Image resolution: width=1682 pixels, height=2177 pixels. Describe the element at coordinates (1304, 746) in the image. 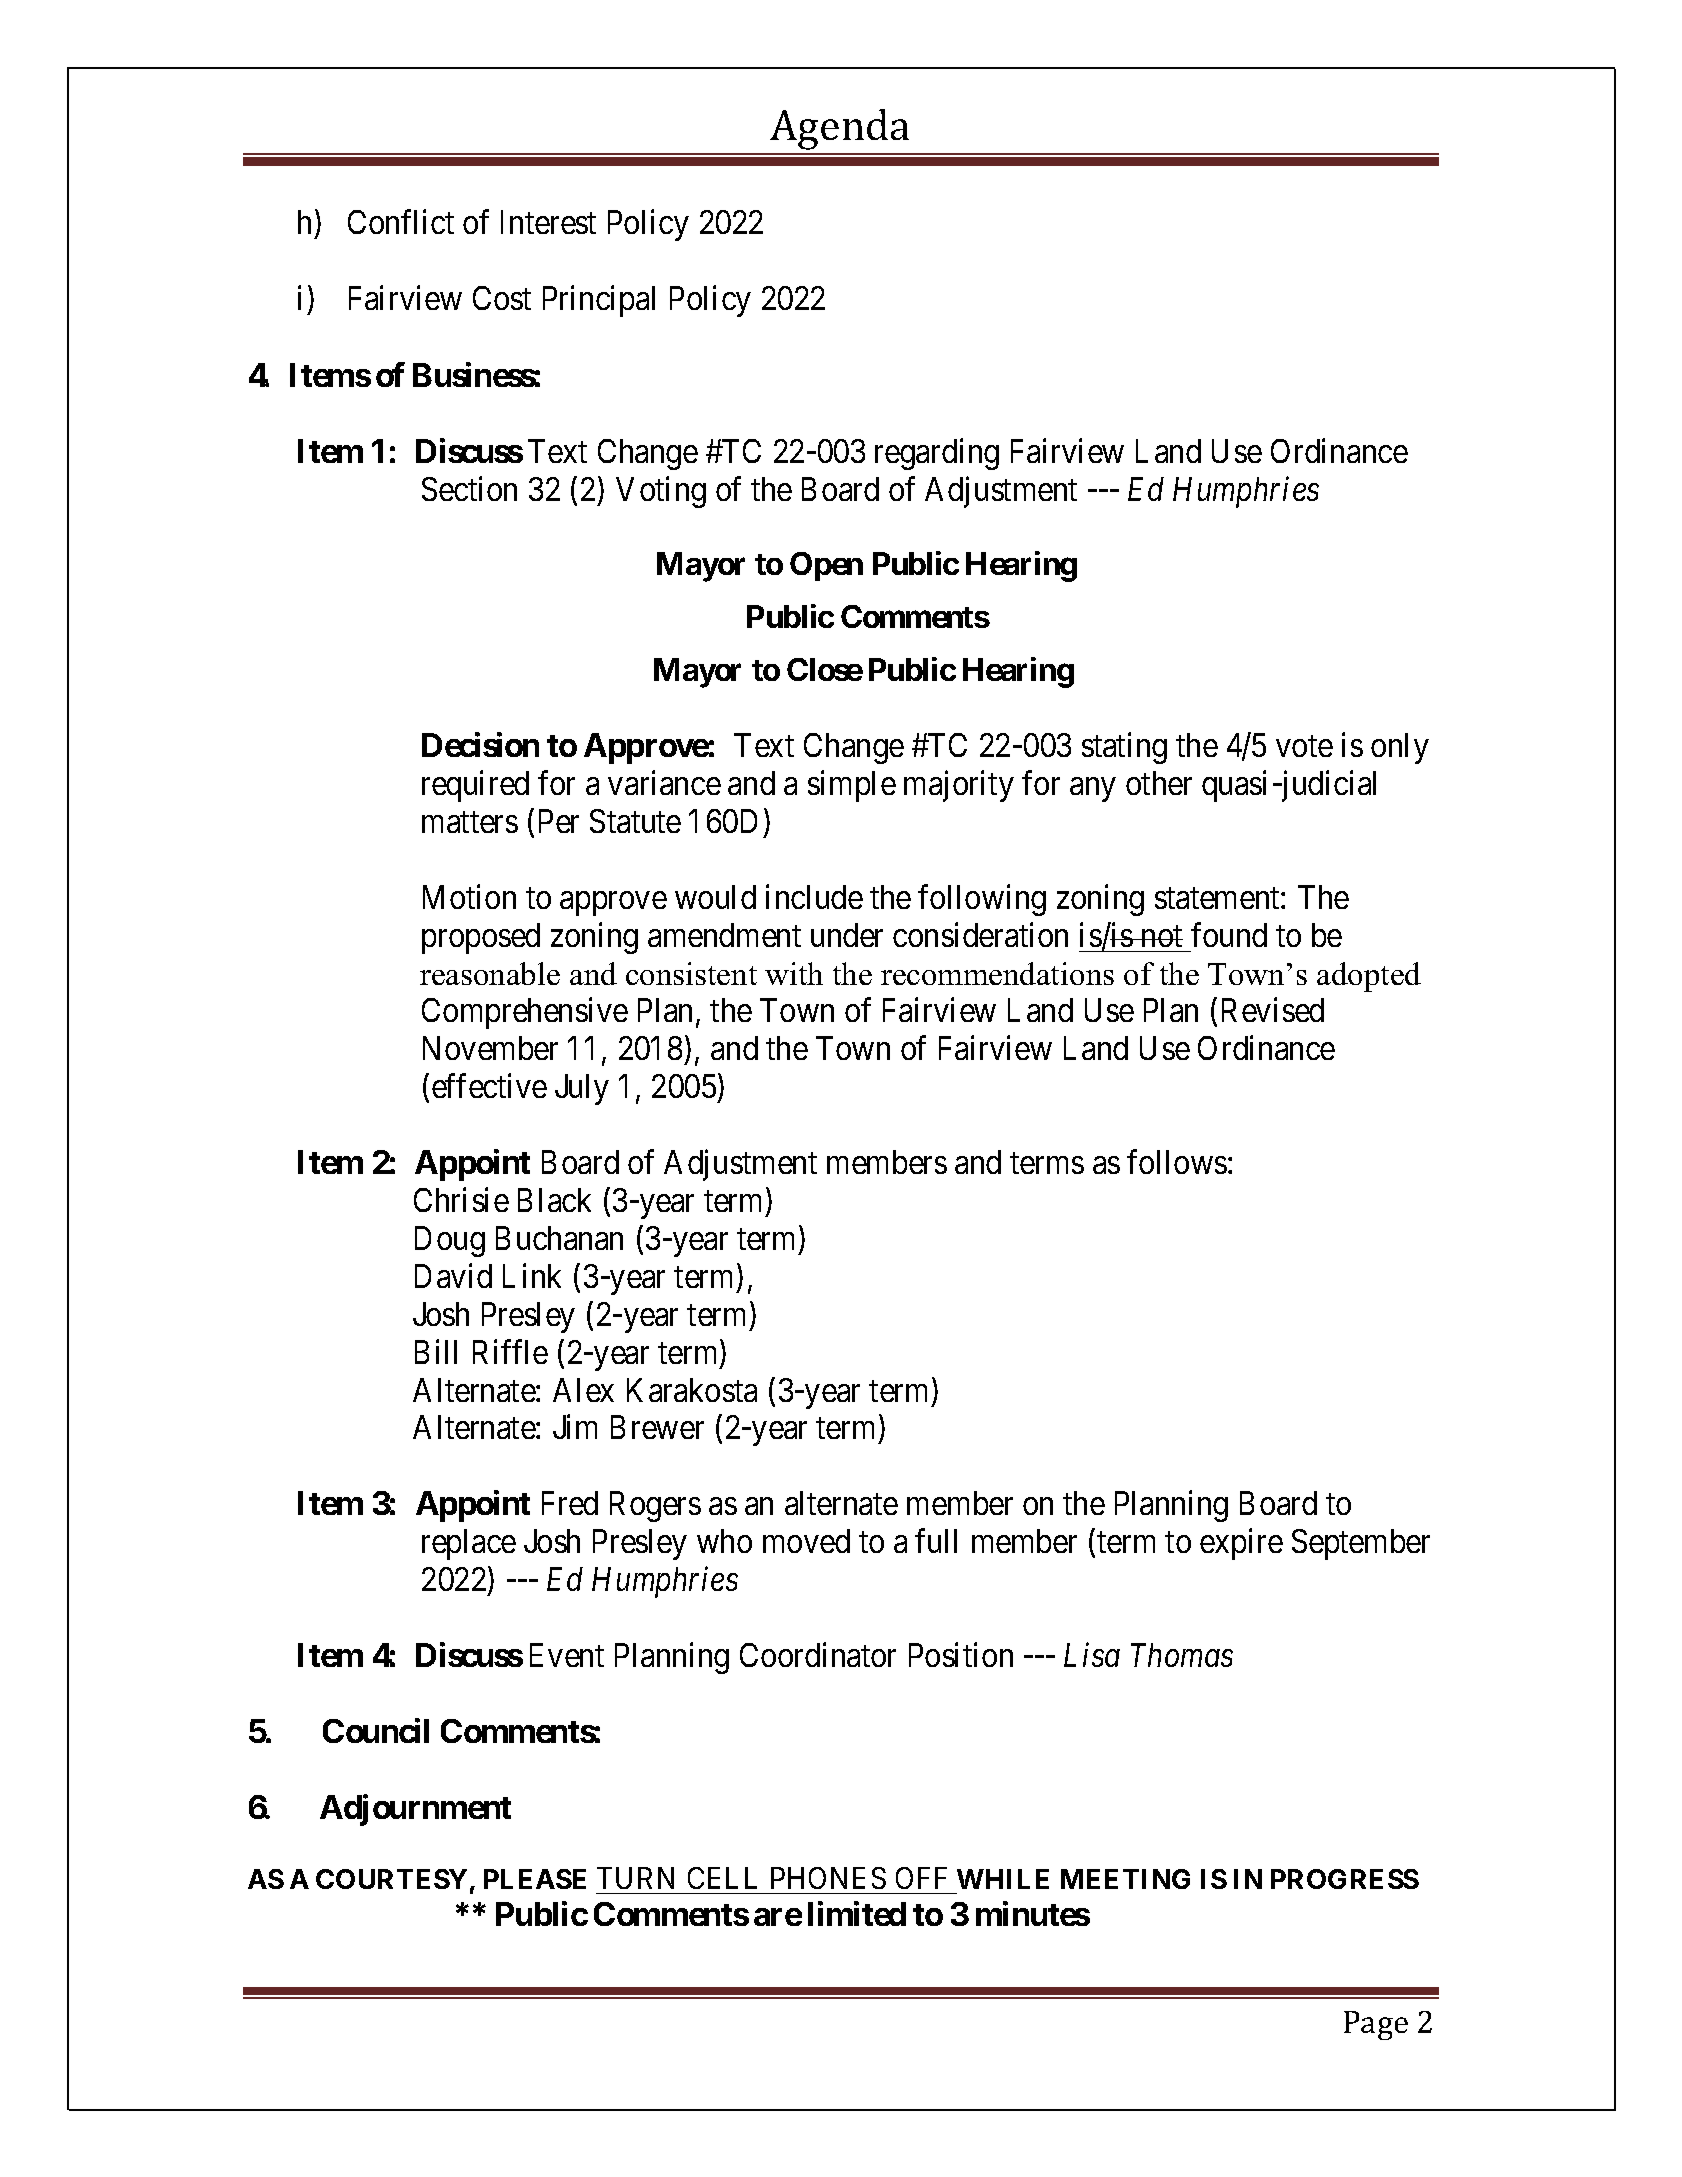

I see `vote` at that location.
